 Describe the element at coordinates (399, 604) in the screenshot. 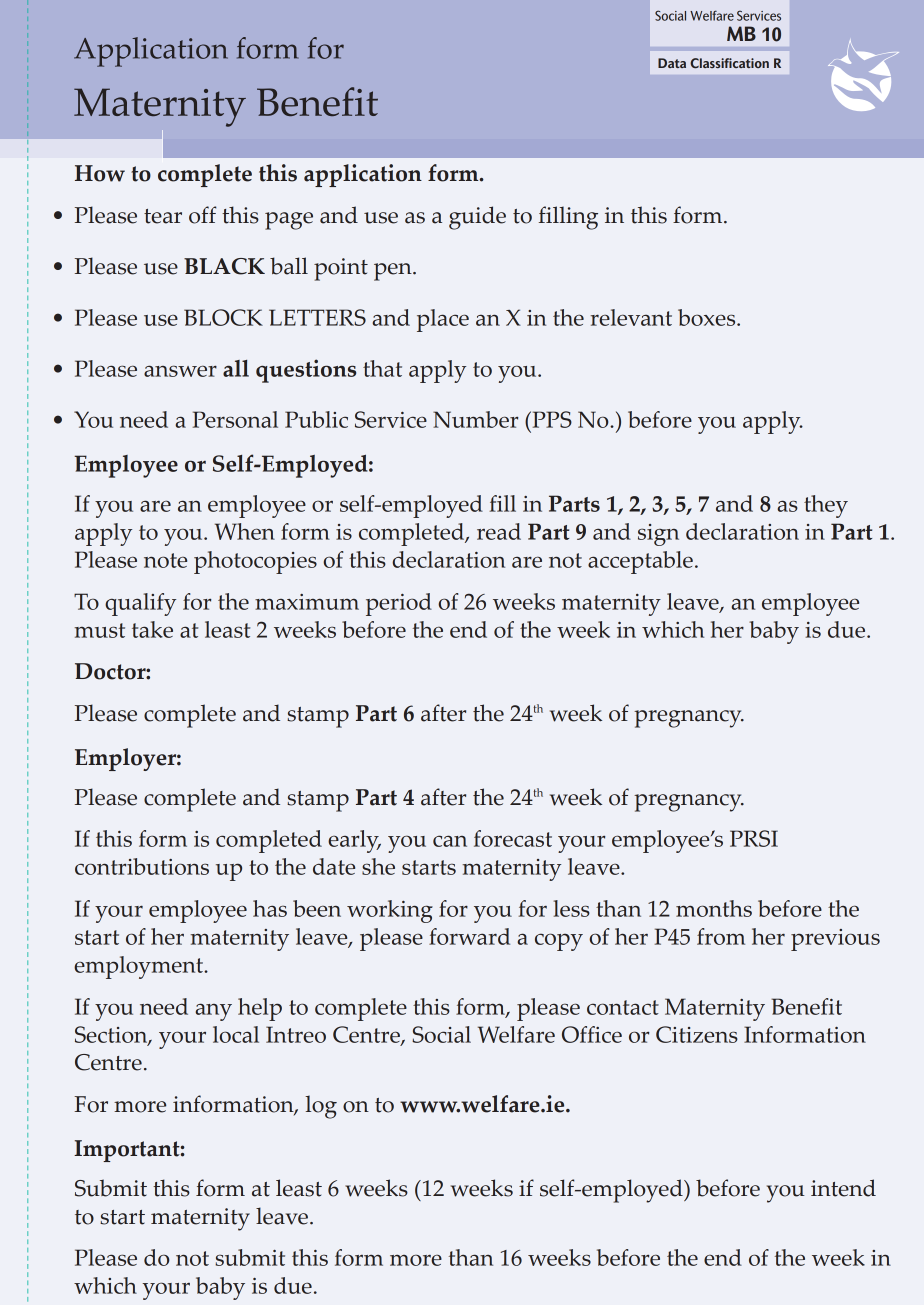

I see `period` at that location.
